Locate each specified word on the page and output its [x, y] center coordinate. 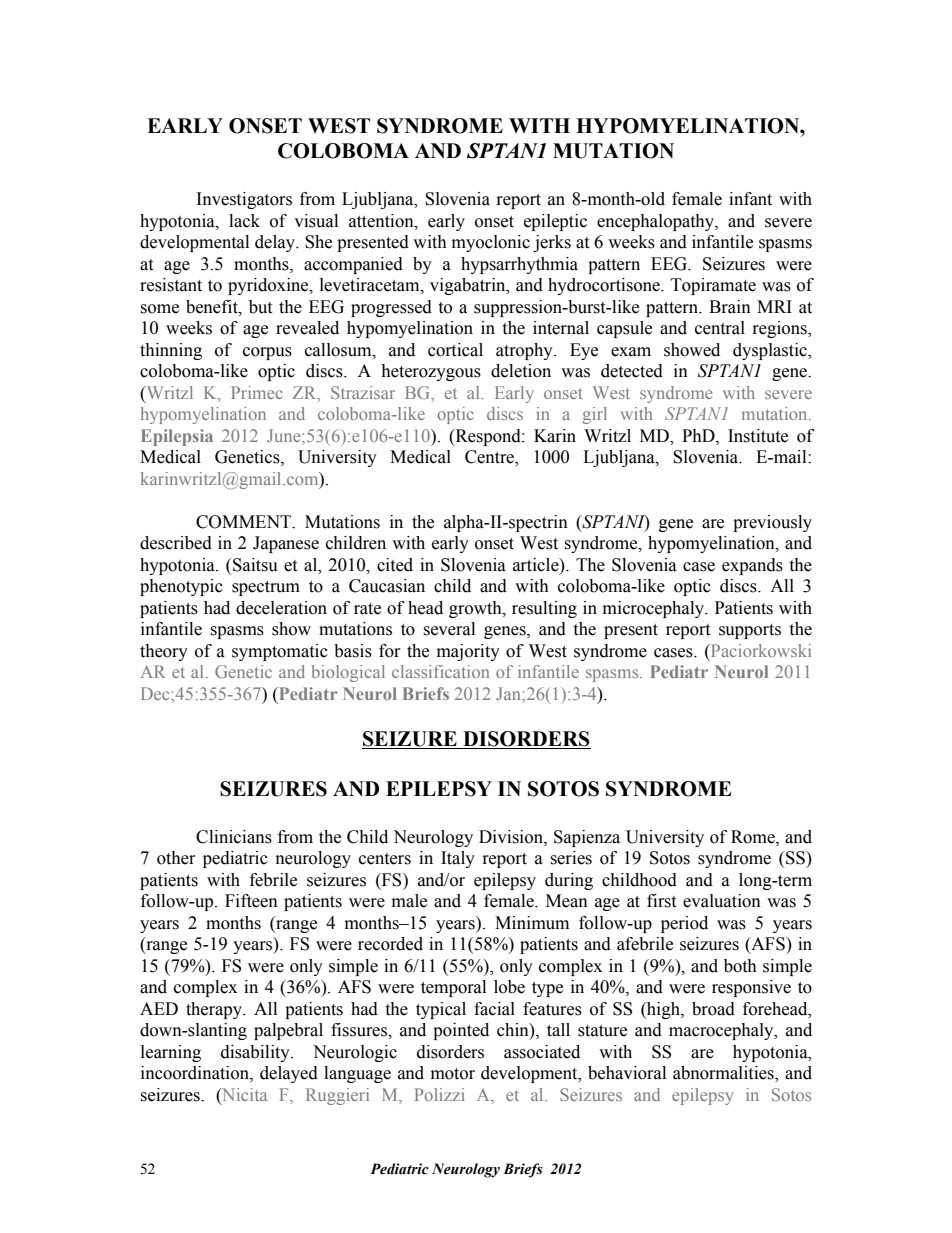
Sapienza [587, 838]
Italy [458, 859]
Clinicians [234, 837]
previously [772, 523]
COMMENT [245, 522]
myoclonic [491, 243]
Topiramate [713, 286]
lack [244, 221]
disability [256, 1053]
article [537, 565]
